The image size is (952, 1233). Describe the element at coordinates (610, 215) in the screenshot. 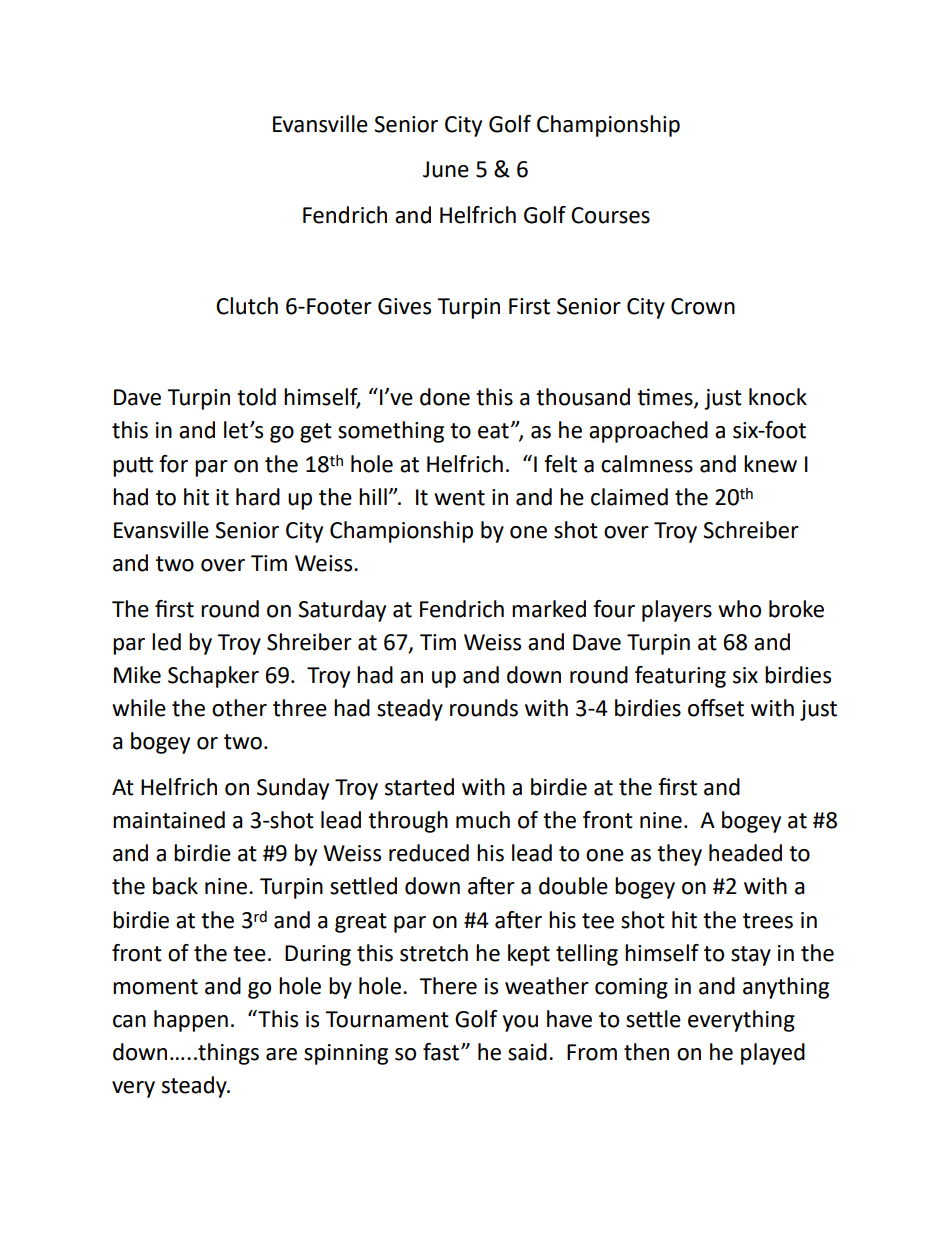

I see `Courses` at that location.
